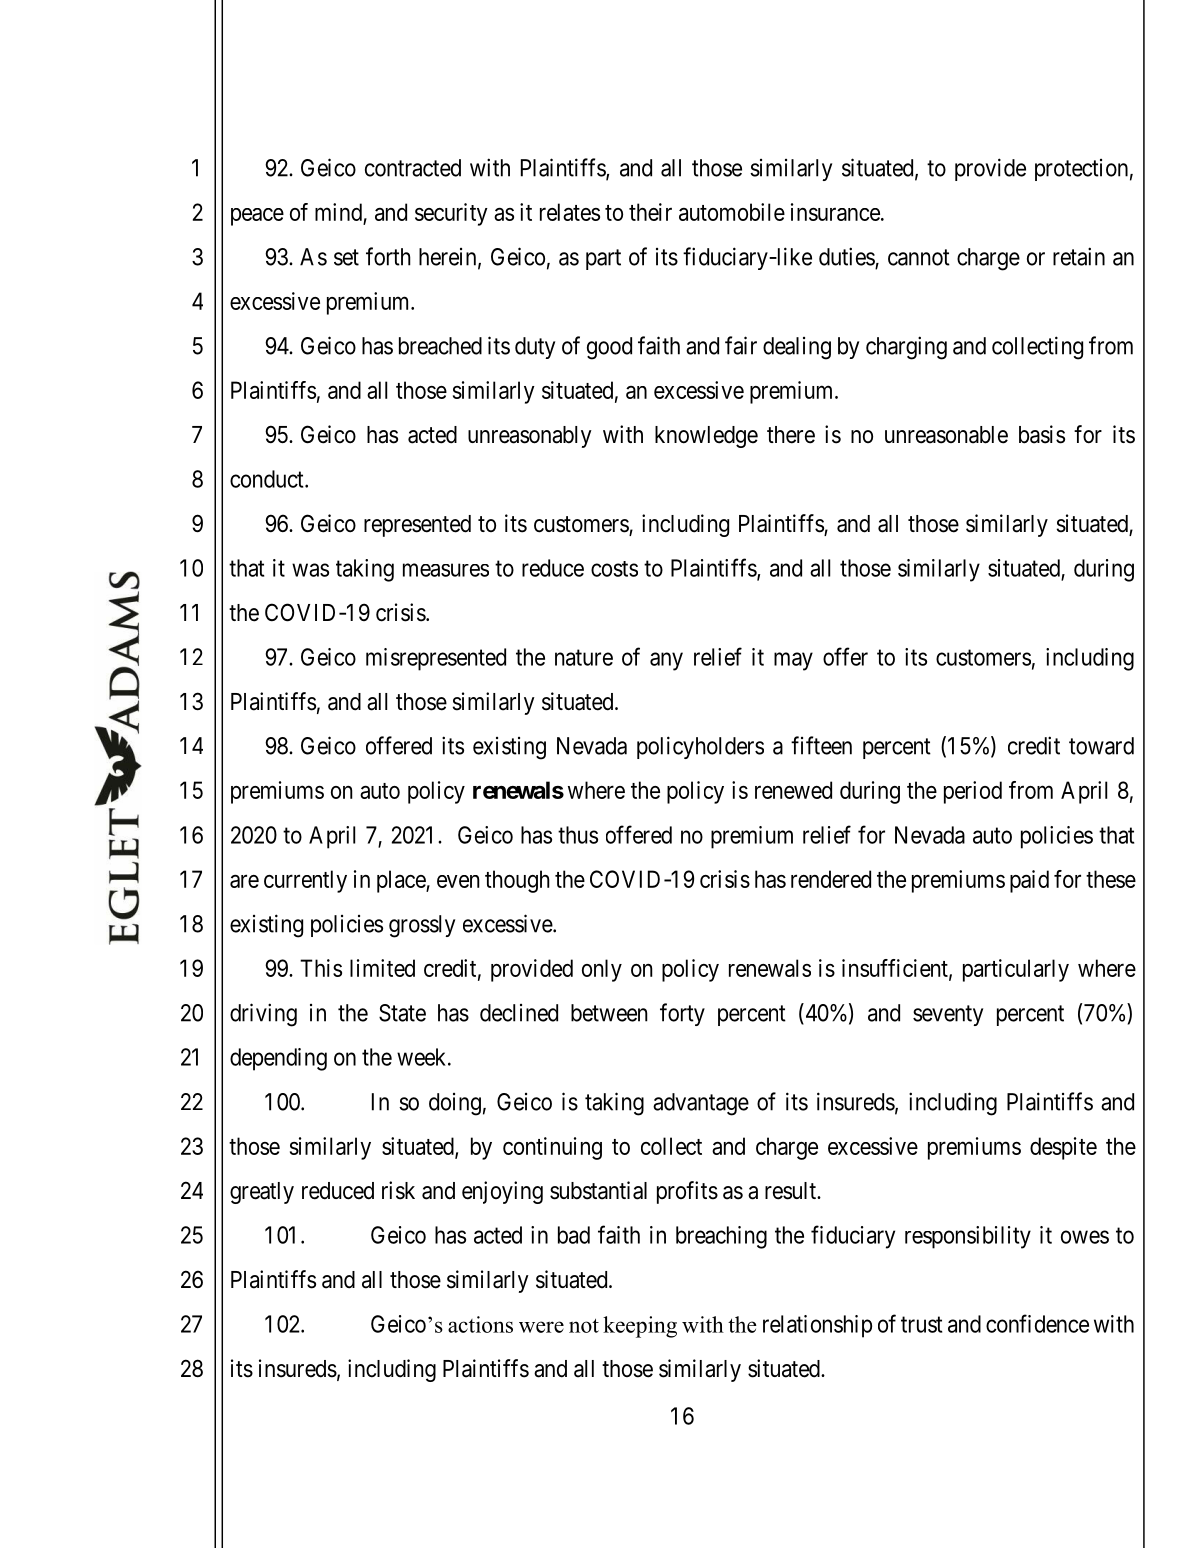 This screenshot has width=1196, height=1548. What do you see at coordinates (650, 212) in the screenshot?
I see `their` at bounding box center [650, 212].
